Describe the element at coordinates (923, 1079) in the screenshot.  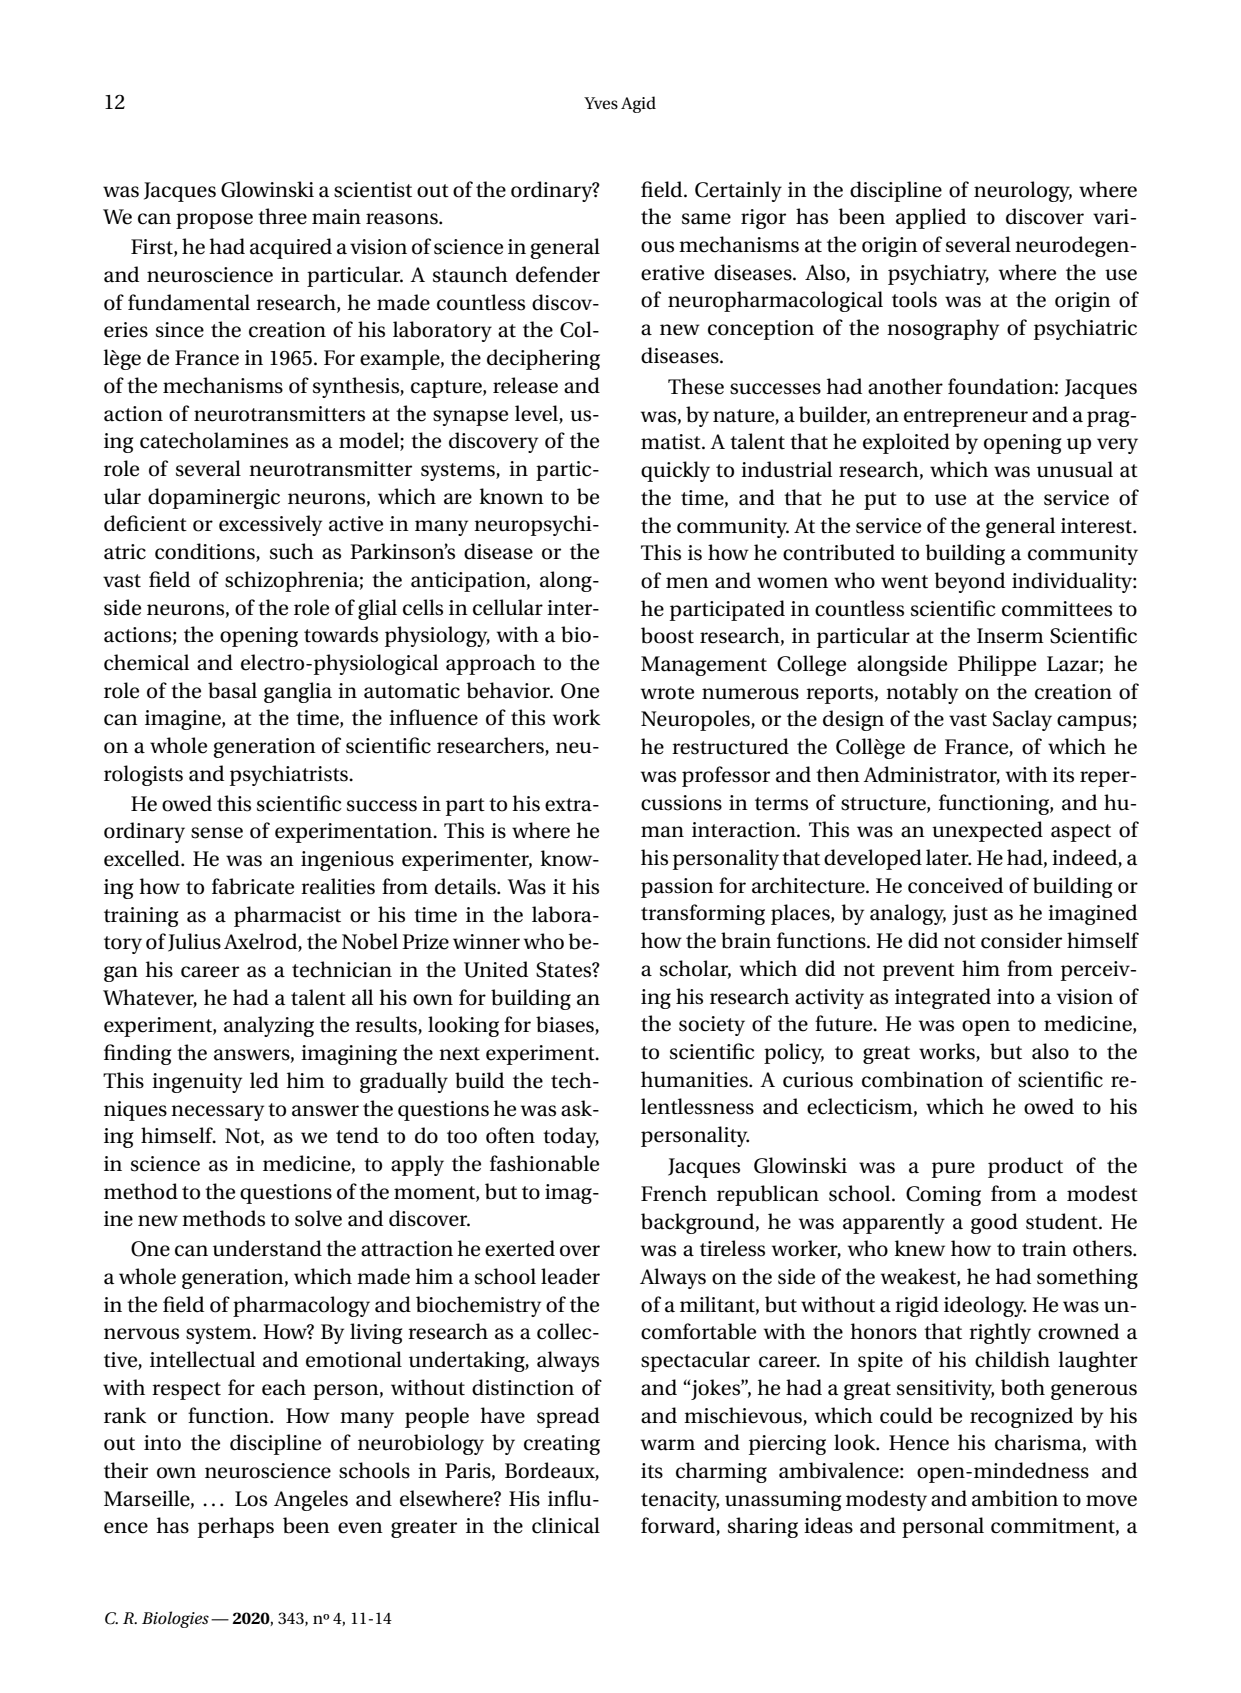
I see `combination` at that location.
